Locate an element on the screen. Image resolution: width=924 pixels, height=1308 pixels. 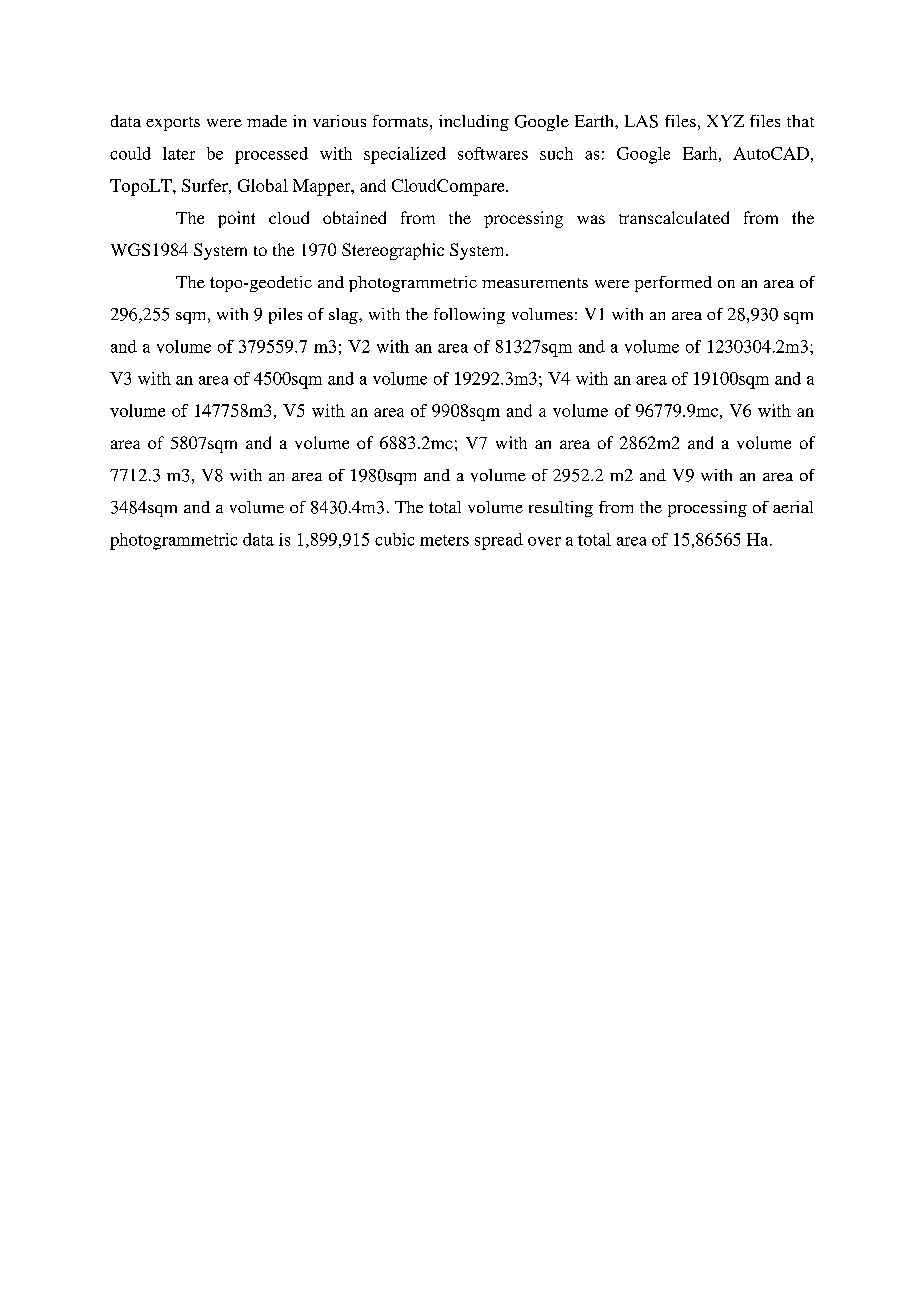
exports is located at coordinates (173, 124).
